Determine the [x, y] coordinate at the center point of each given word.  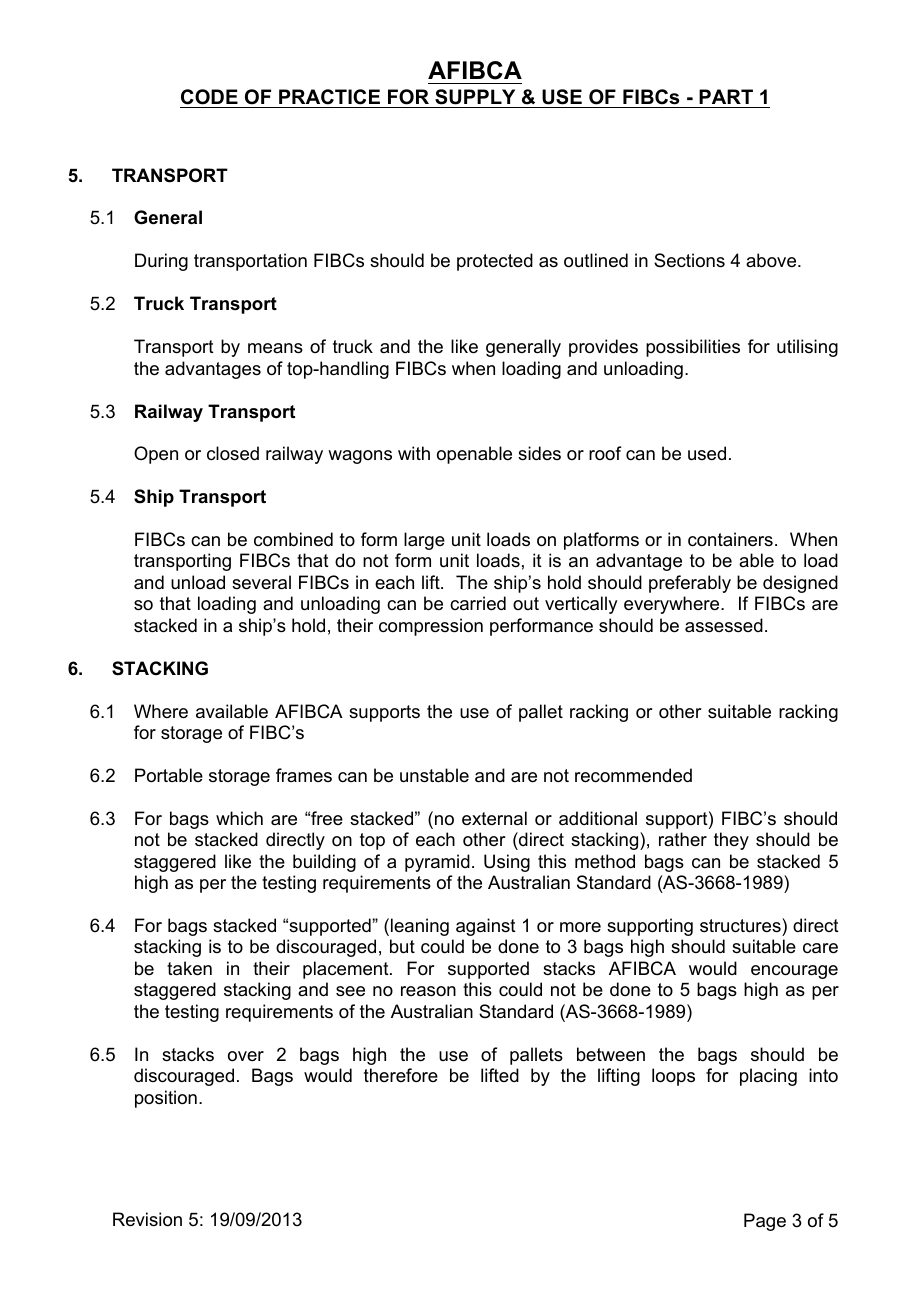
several [261, 582]
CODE [209, 97]
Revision [147, 1219]
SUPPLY [475, 97]
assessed [724, 625]
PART [726, 96]
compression [431, 627]
